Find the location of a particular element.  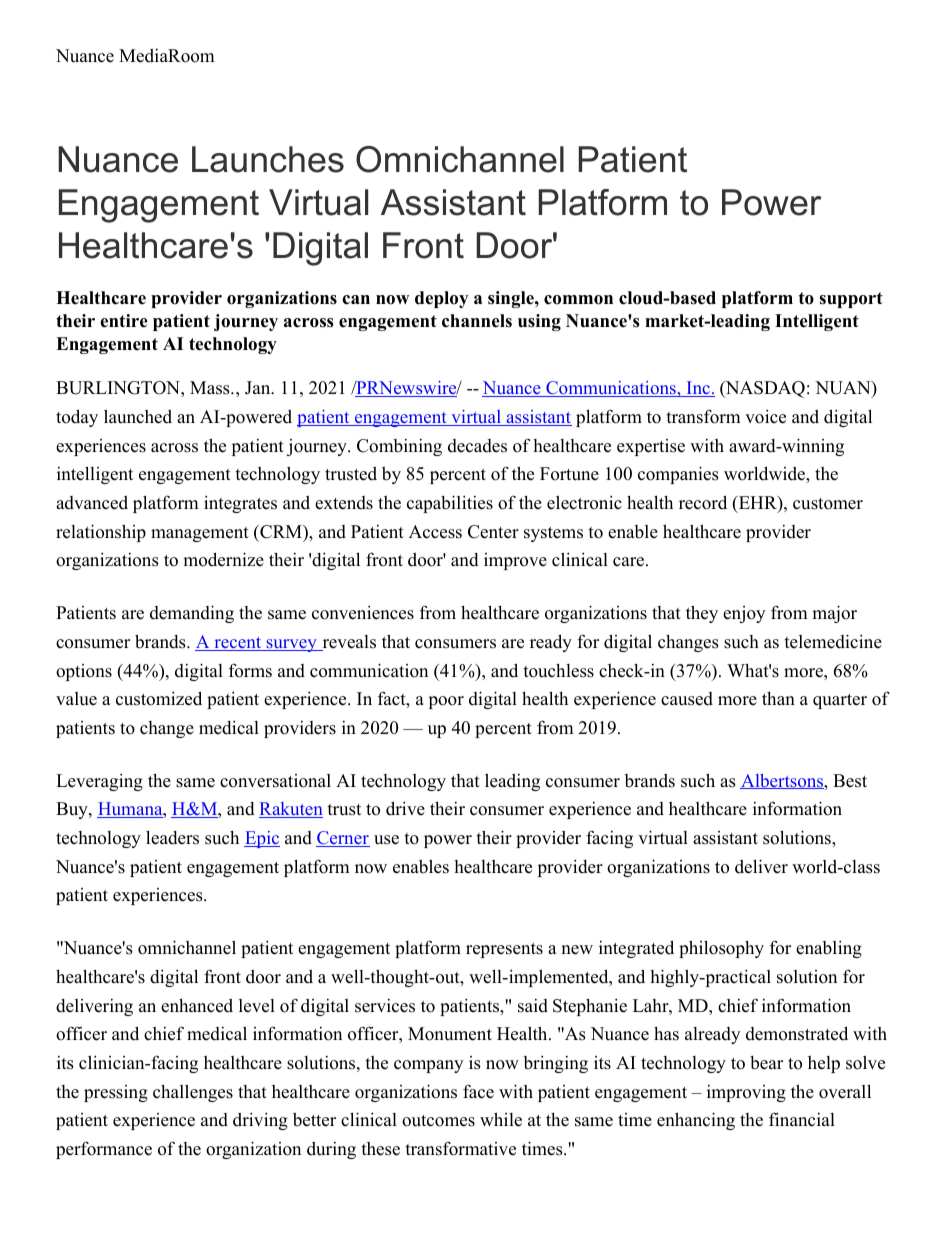

philosophy is located at coordinates (721, 949).
